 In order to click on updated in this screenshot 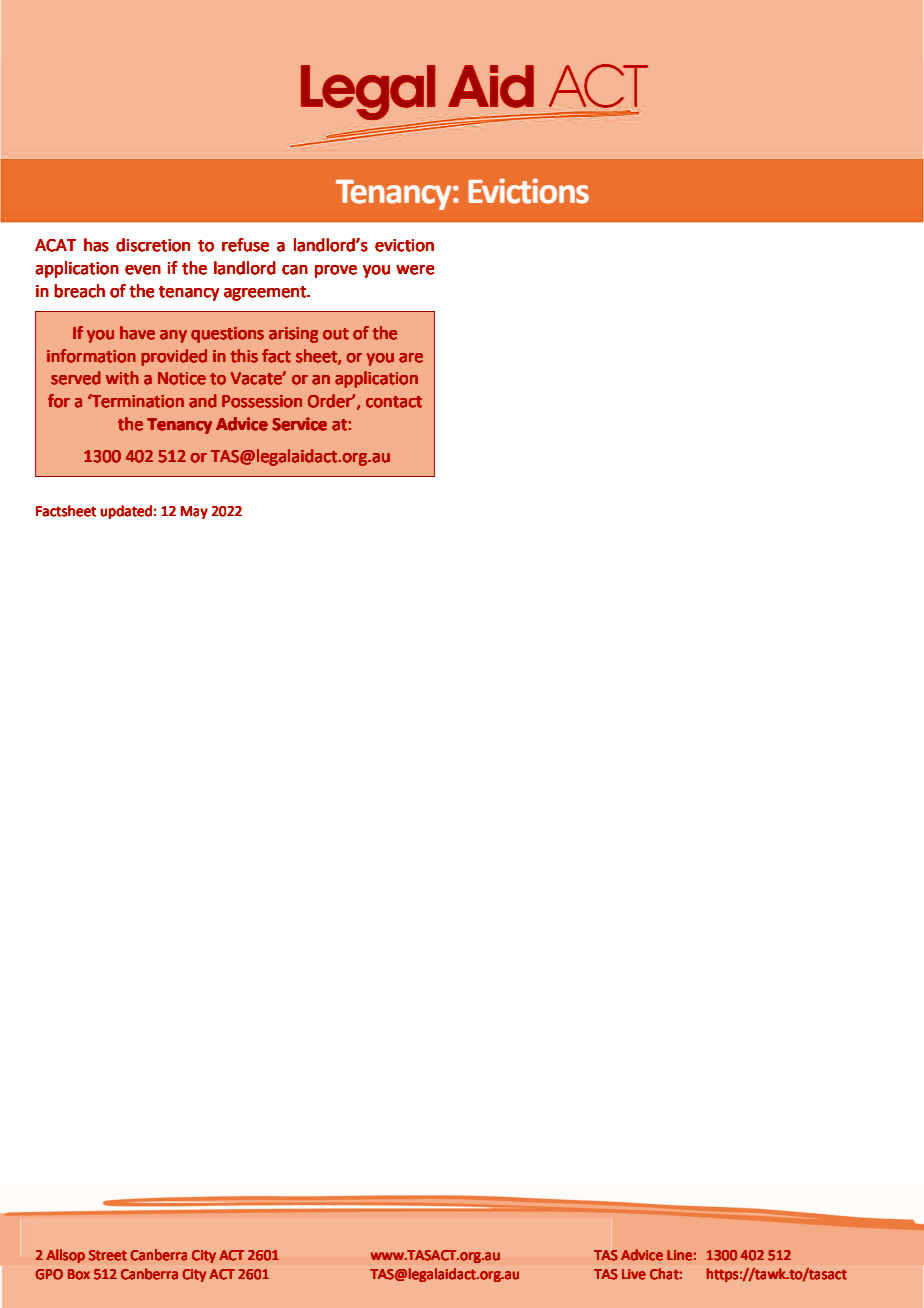, I will do `click(126, 512)`.
